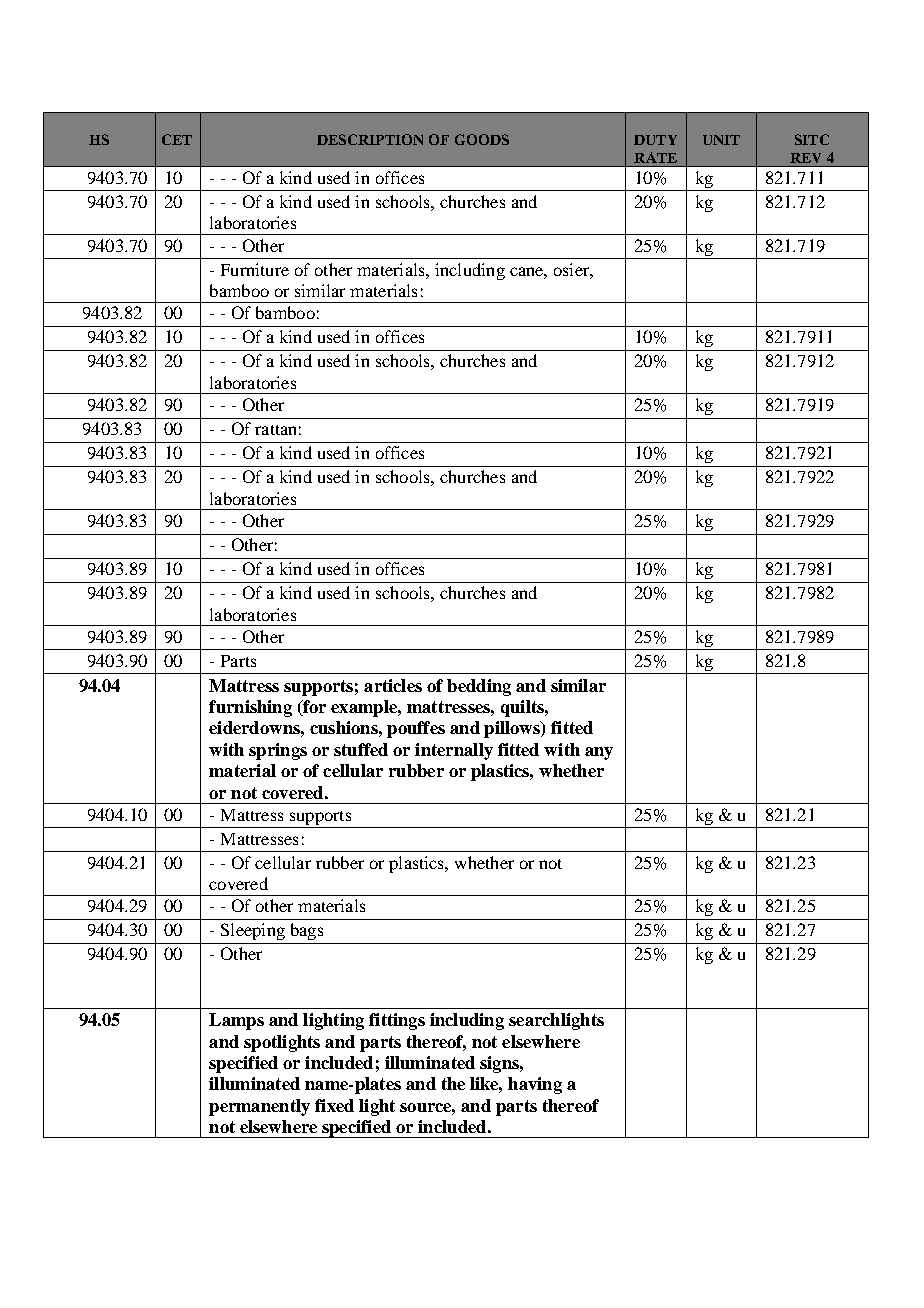 This document has width=924, height=1308. I want to click on RATE, so click(655, 157).
